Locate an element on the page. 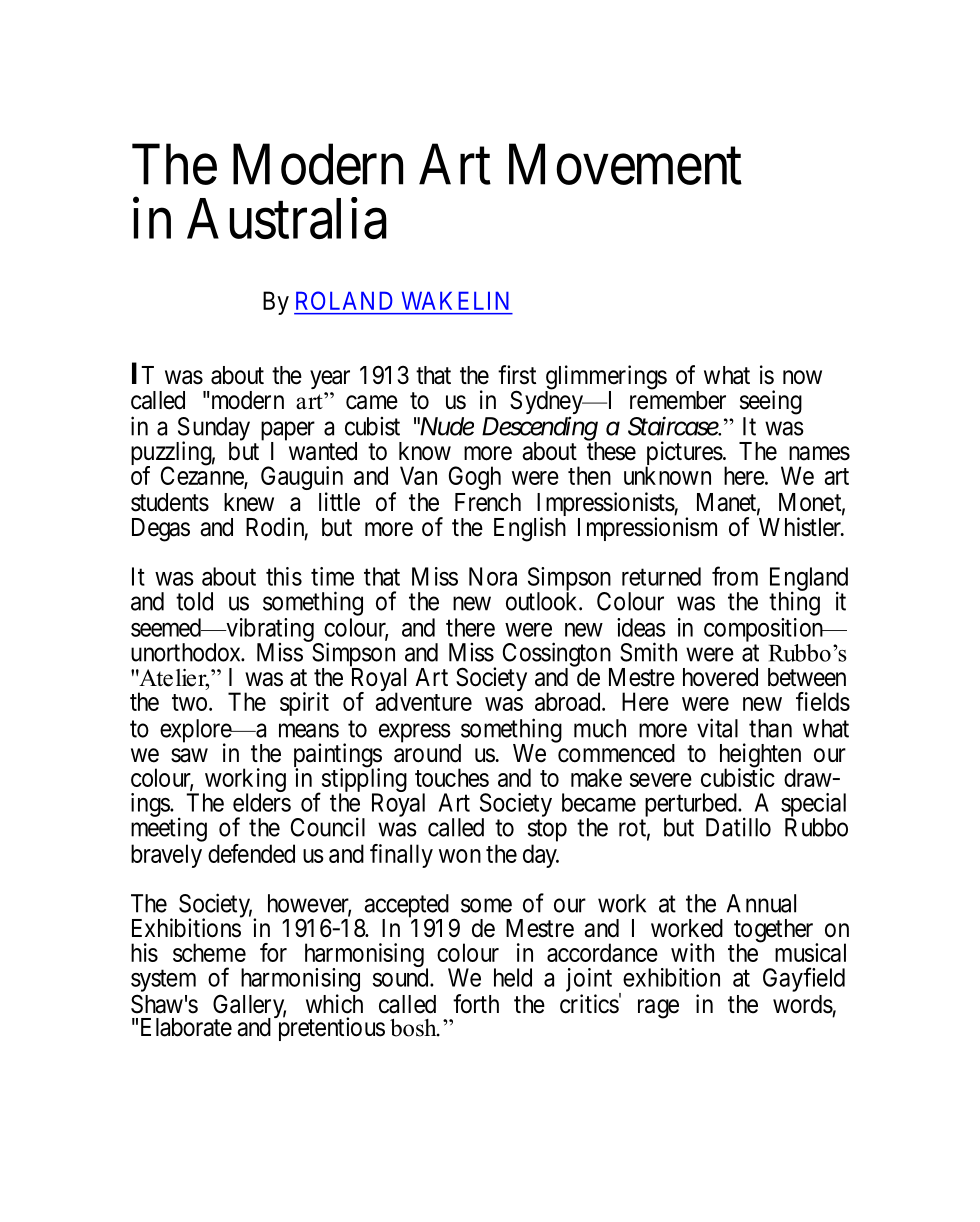 The width and height of the page is (980, 1222). seeing is located at coordinates (771, 402).
